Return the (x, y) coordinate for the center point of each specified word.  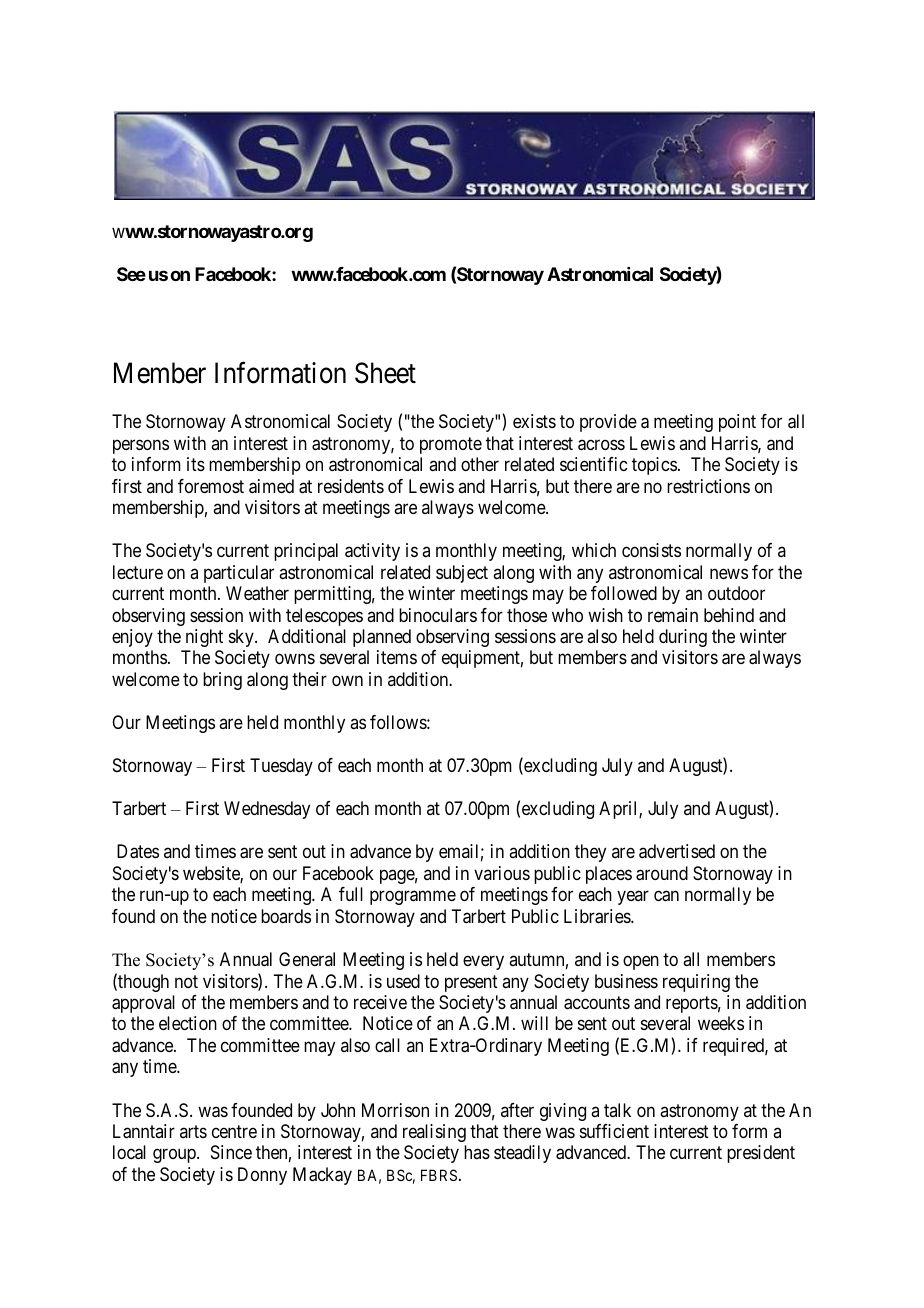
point (737, 423)
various (502, 873)
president (761, 1154)
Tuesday (281, 767)
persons (141, 446)
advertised (677, 851)
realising (434, 1133)
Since (231, 1152)
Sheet (385, 373)
